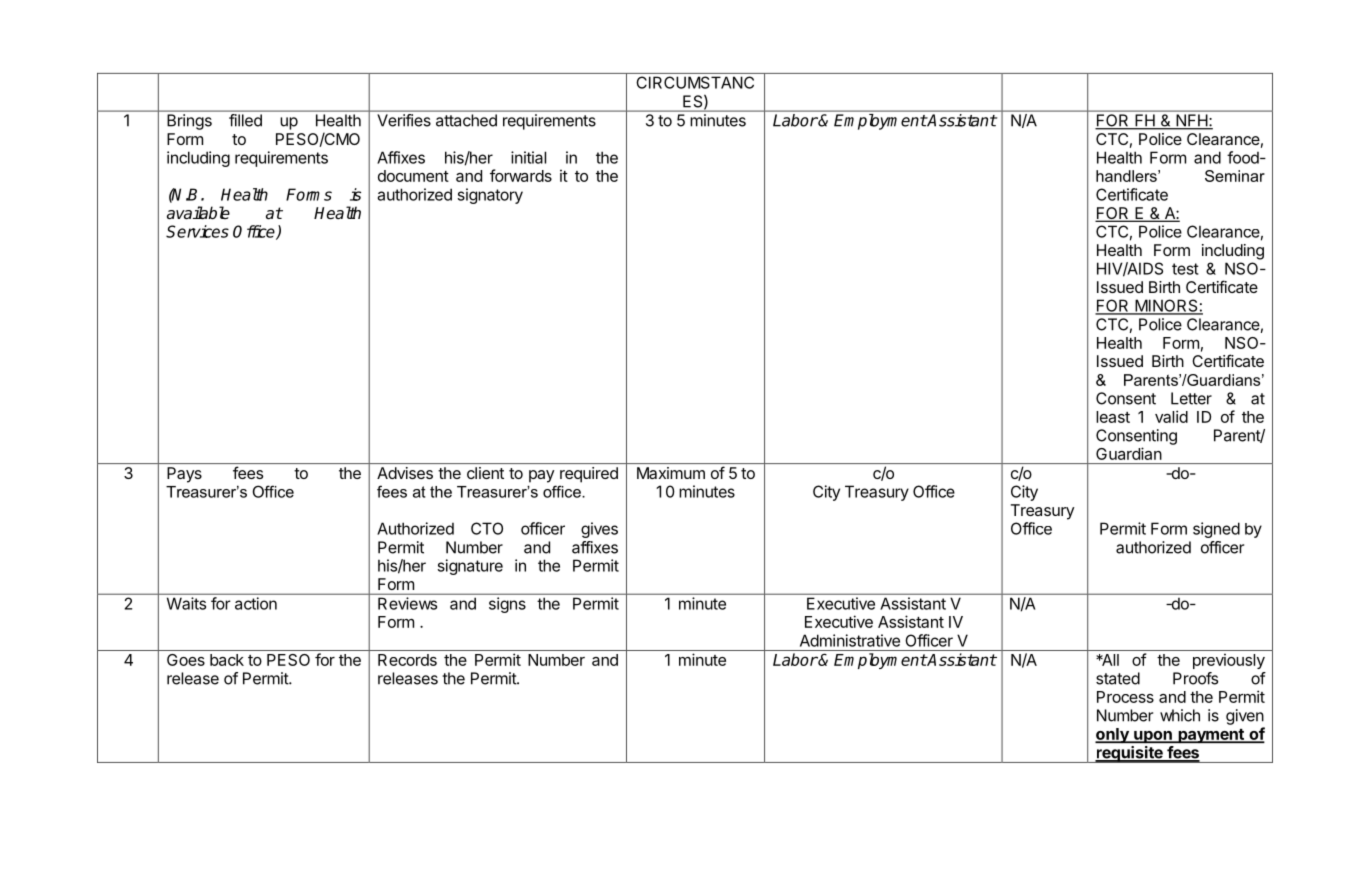 The image size is (1371, 896). I want to click on filled, so click(245, 120).
